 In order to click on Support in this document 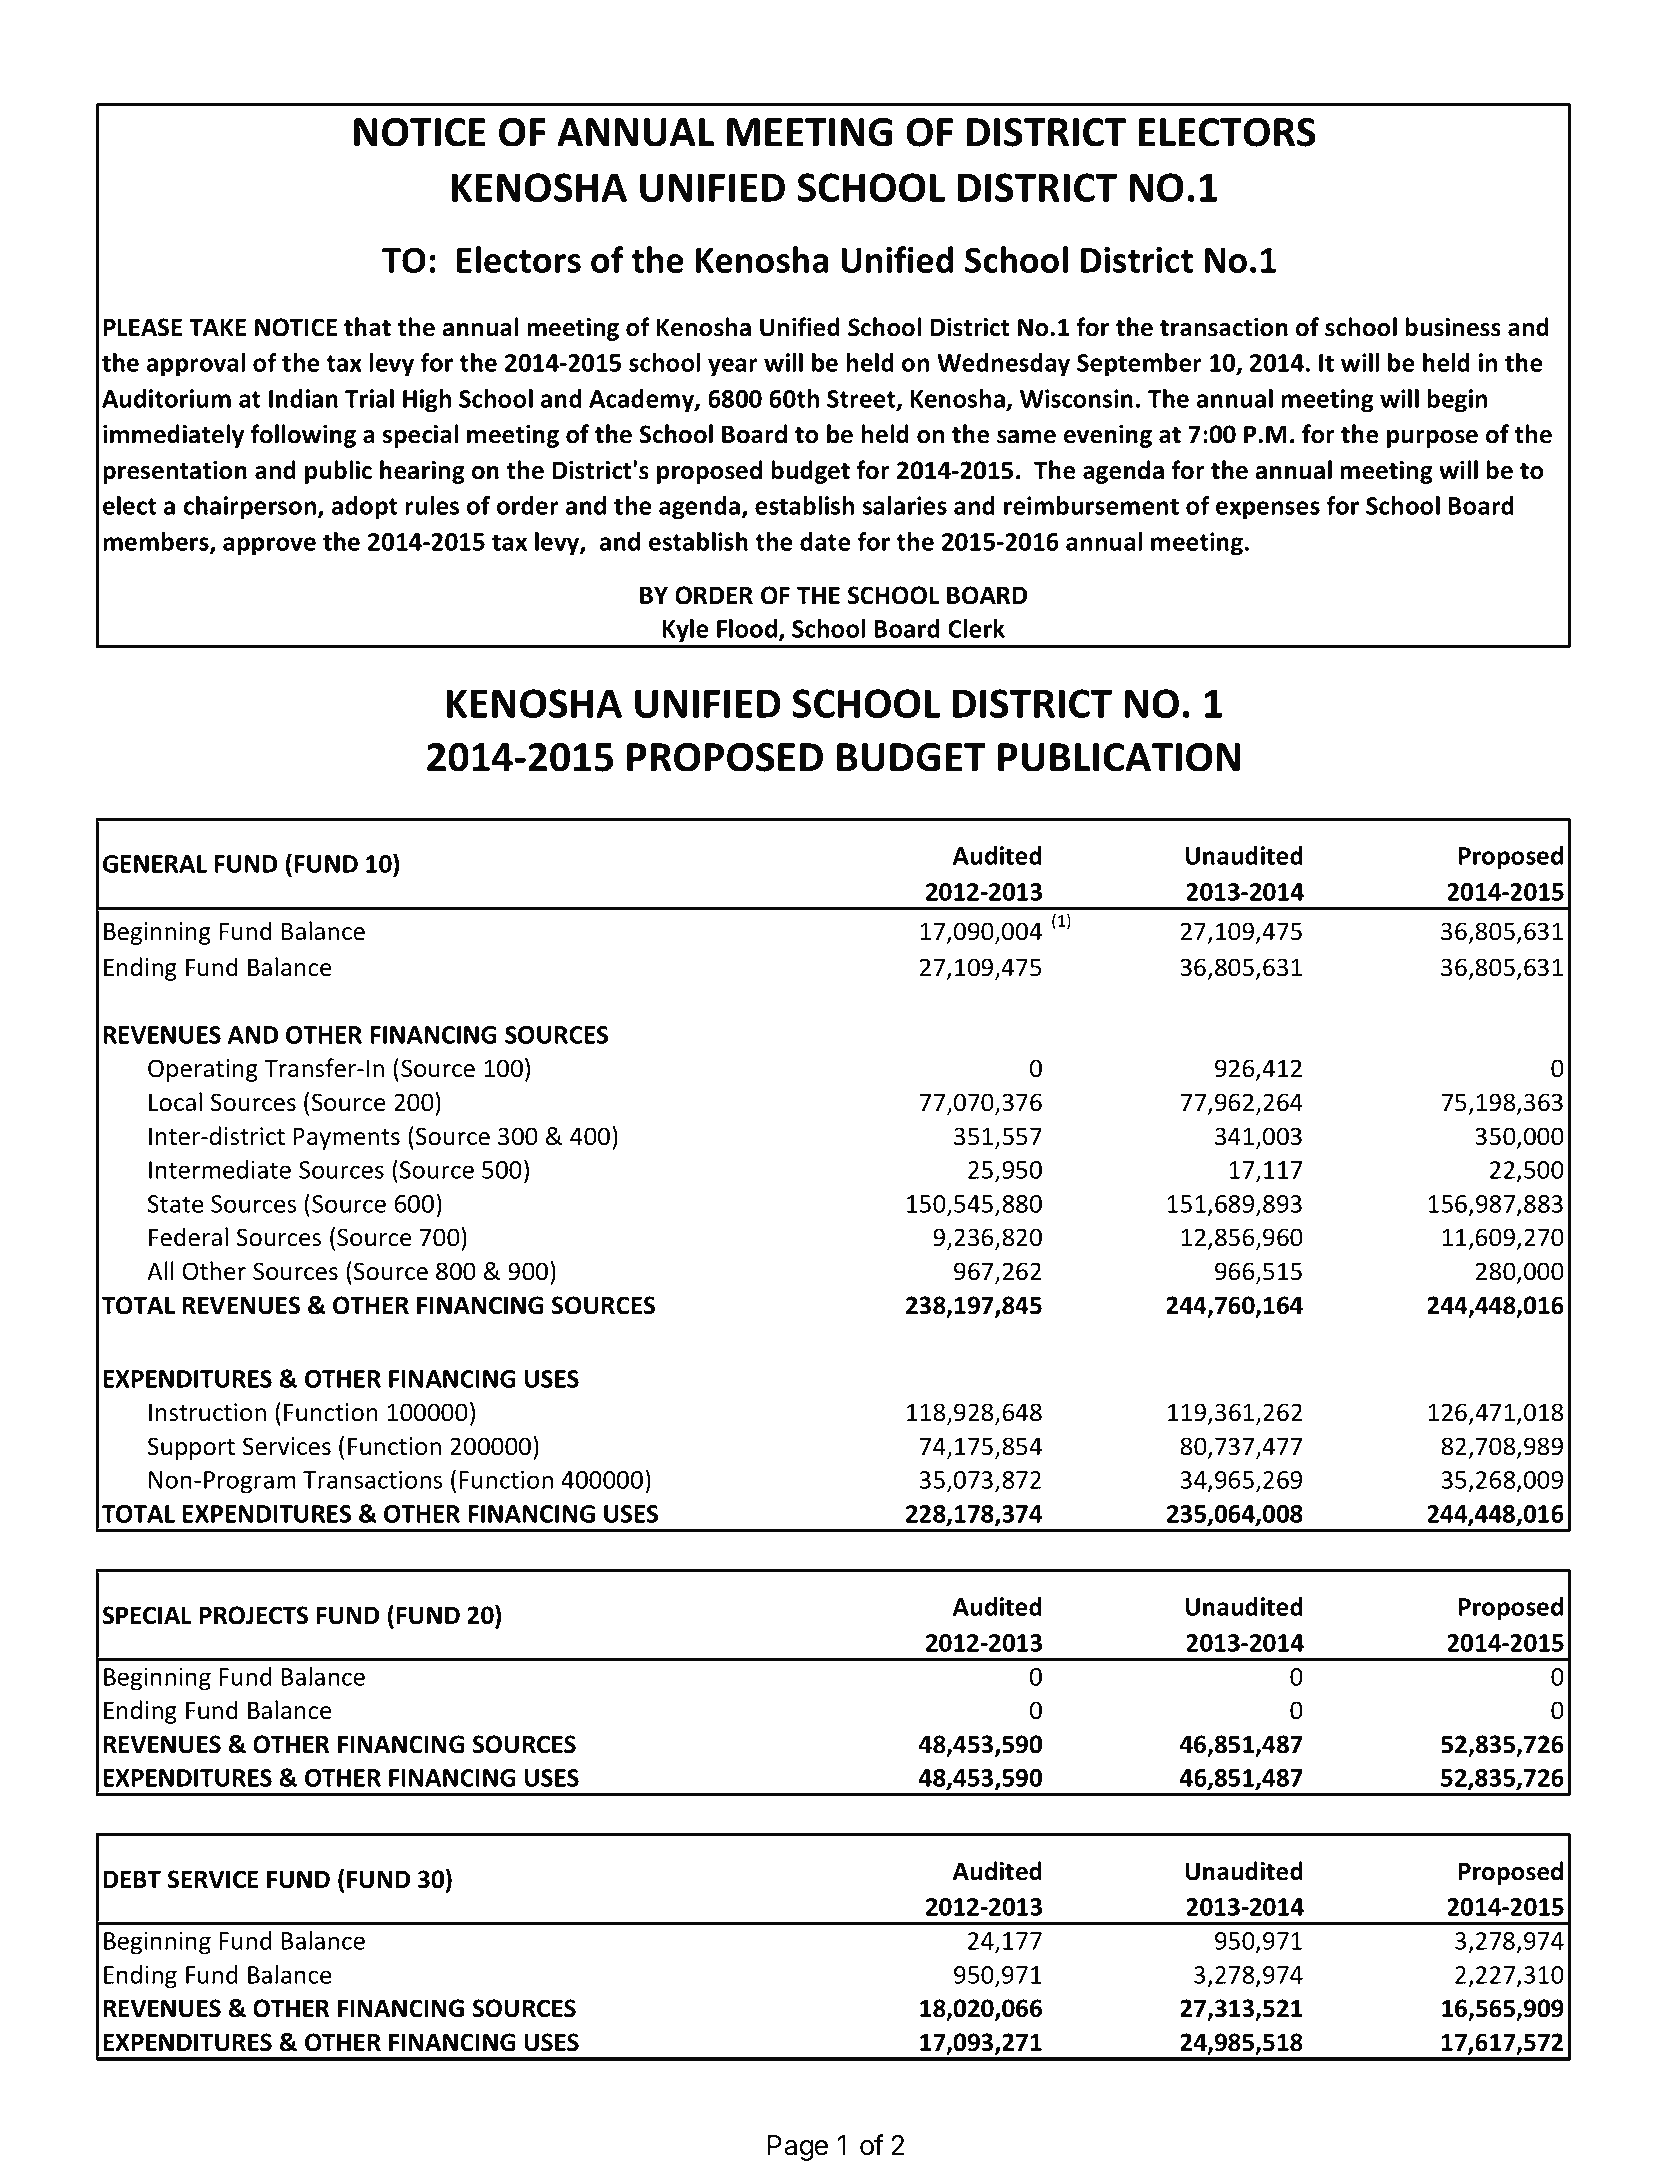, I will do `click(191, 1448)`.
